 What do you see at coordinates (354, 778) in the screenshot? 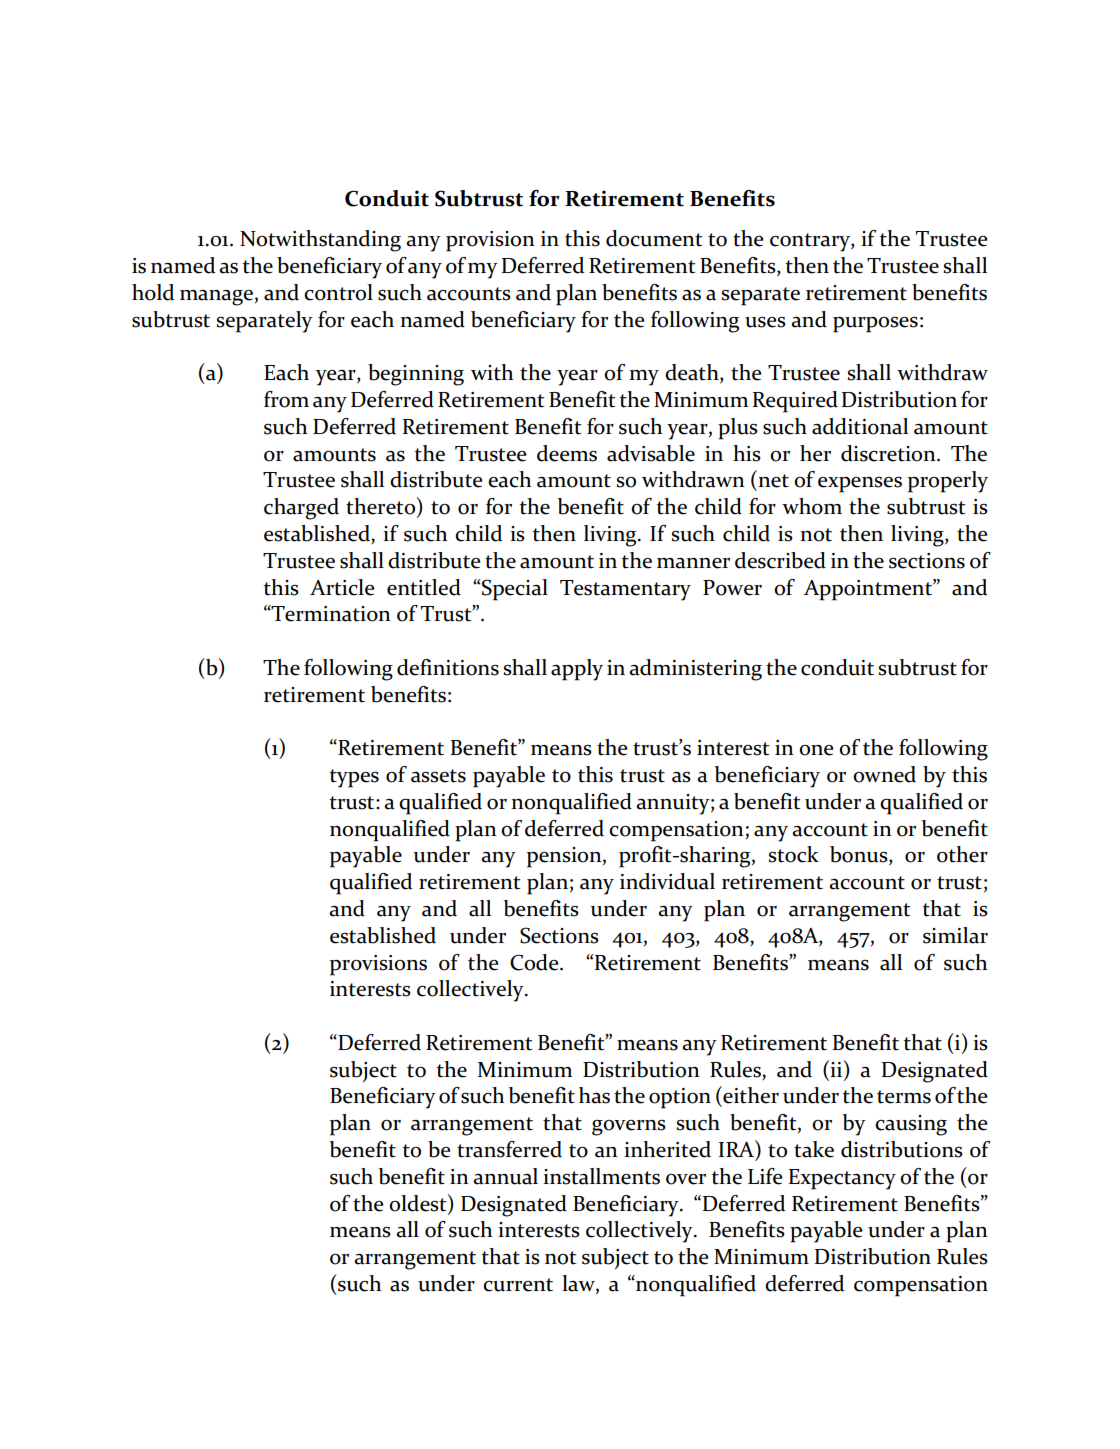
I see `types` at bounding box center [354, 778].
